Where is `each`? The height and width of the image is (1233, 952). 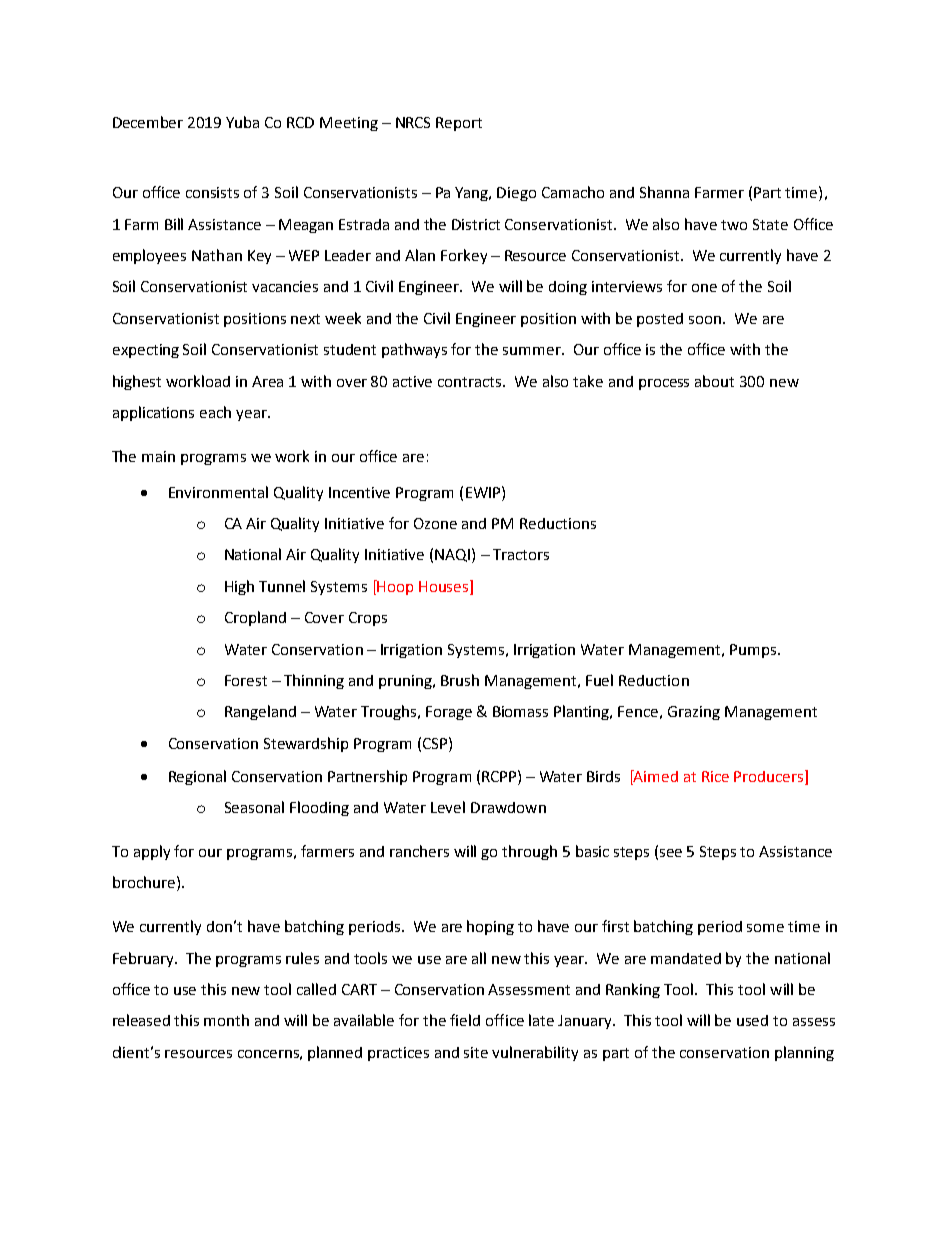
each is located at coordinates (215, 412).
